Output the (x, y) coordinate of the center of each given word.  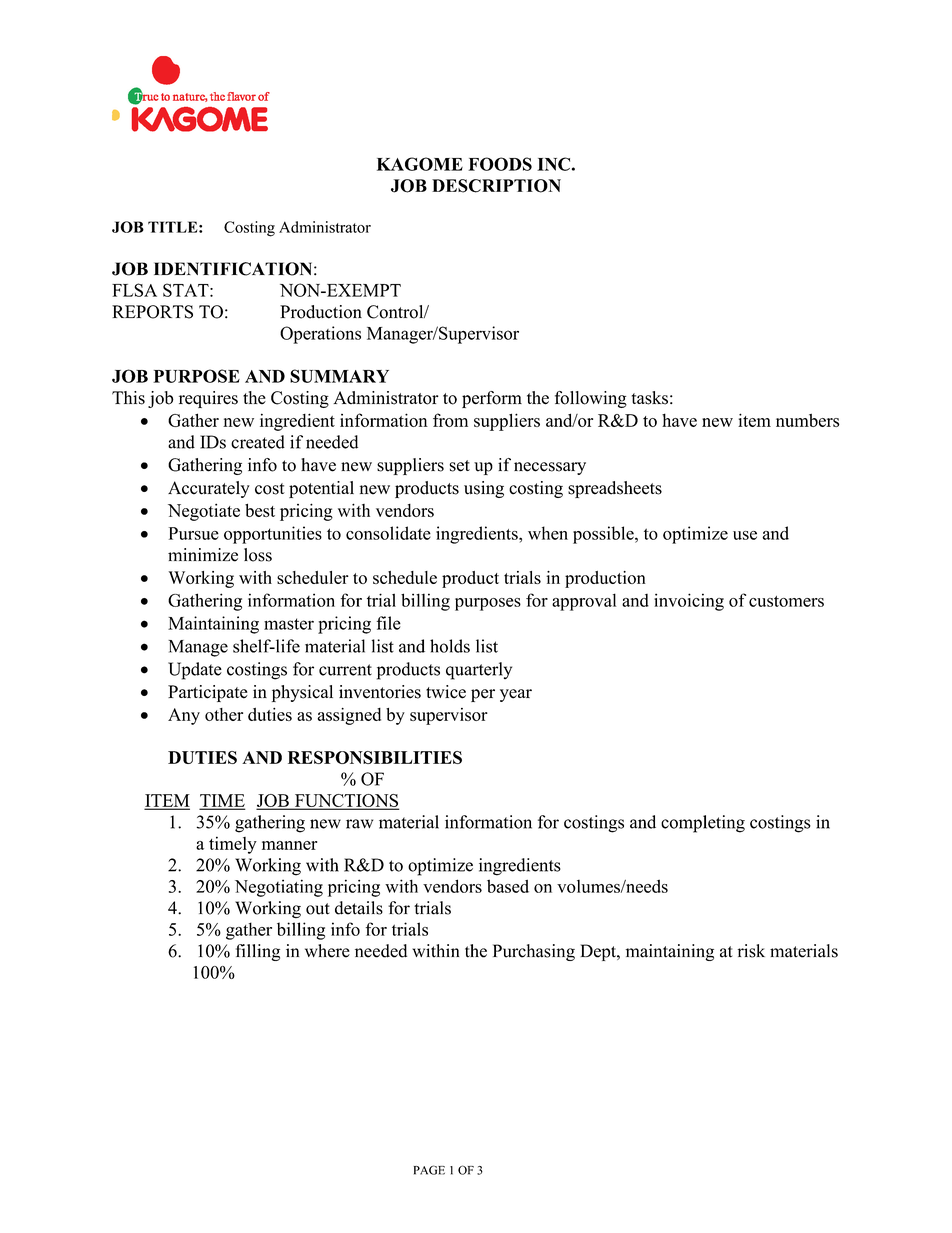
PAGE (429, 1170)
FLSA (134, 290)
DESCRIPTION (496, 186)
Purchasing (534, 952)
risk (751, 951)
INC (553, 164)
